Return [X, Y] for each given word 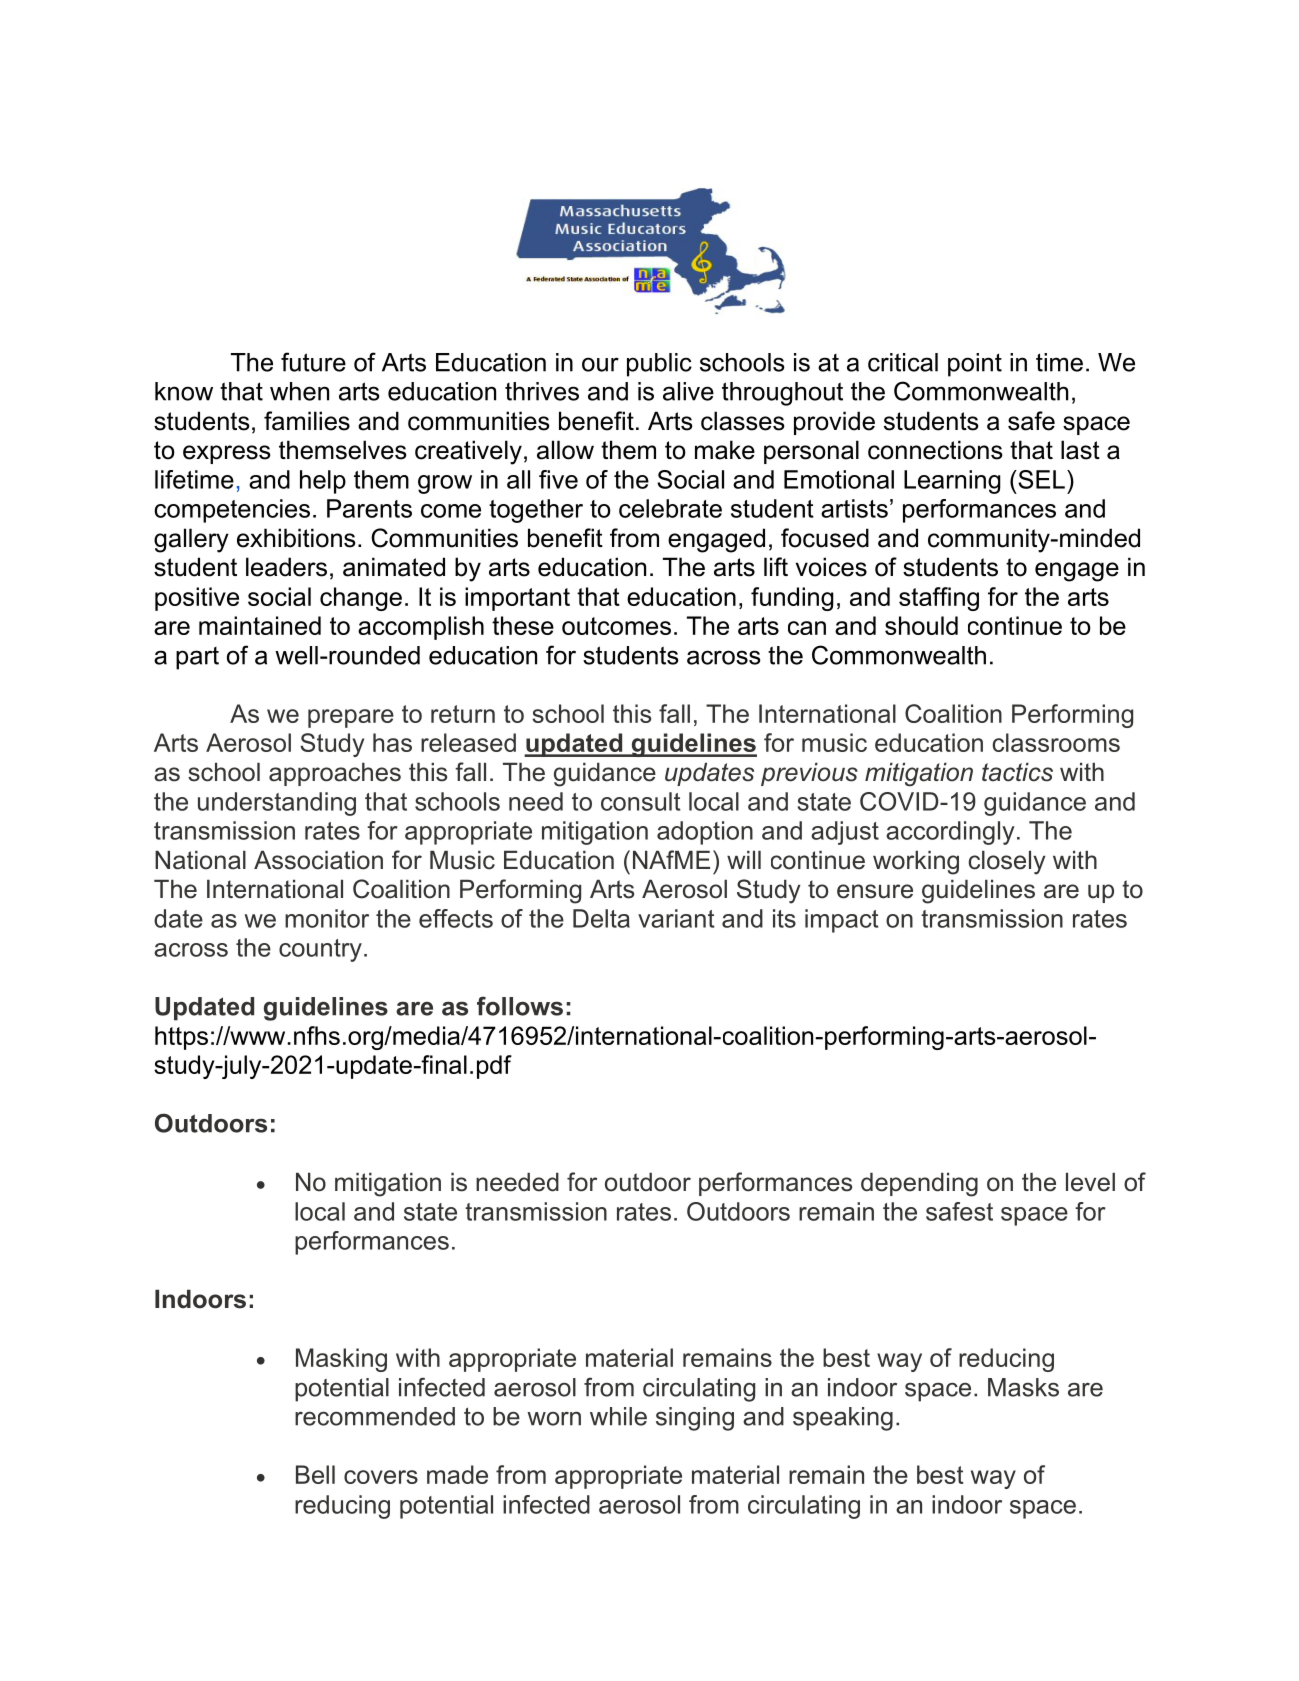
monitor [327, 918]
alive [688, 391]
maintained [260, 625]
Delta [601, 918]
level [1090, 1182]
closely [1007, 862]
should [921, 625]
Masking [341, 1360]
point [975, 365]
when [299, 391]
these [523, 625]
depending [919, 1184]
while [618, 1416]
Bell [315, 1474]
